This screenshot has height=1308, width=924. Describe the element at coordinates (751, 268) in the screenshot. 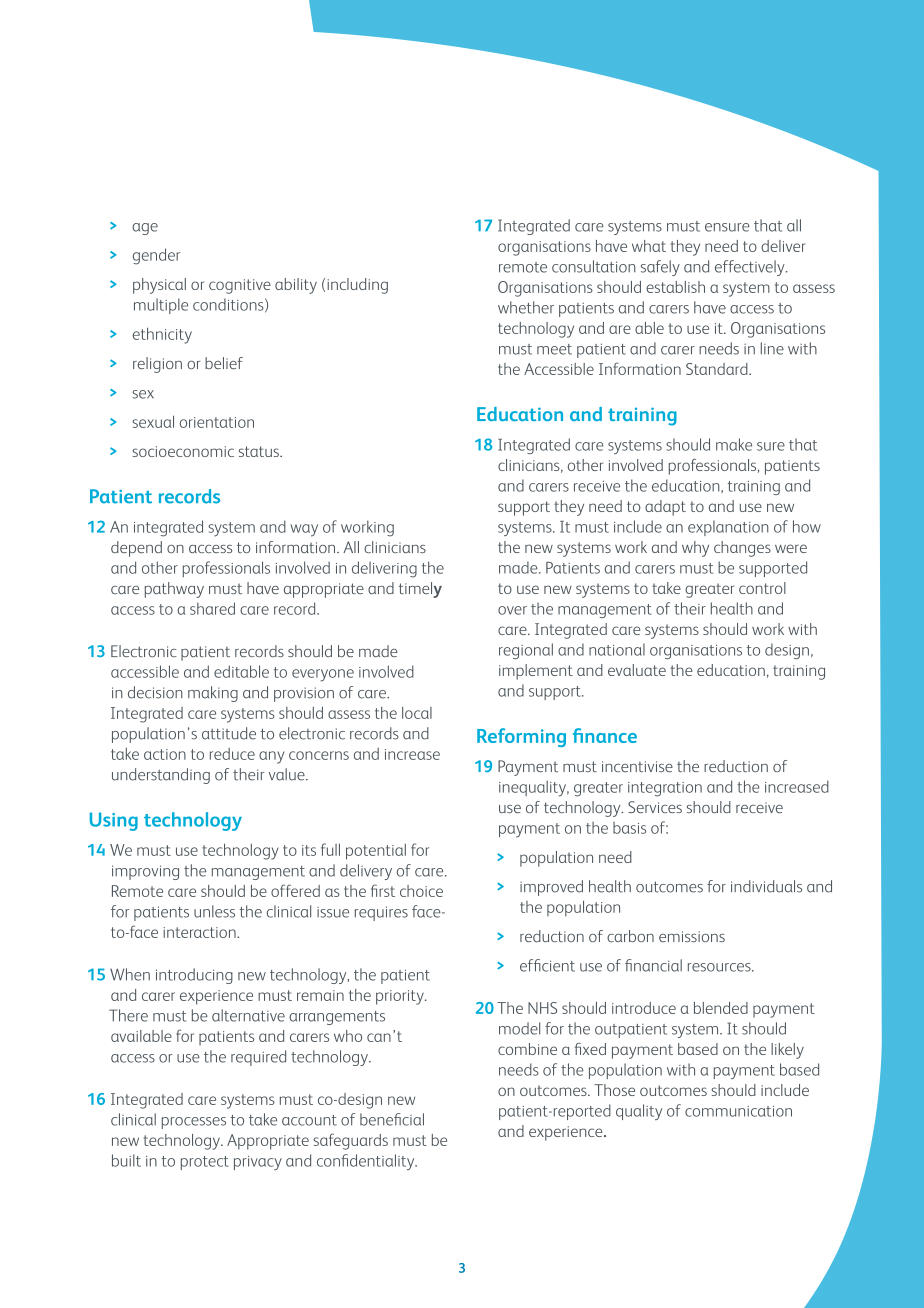

I see `effectively` at that location.
